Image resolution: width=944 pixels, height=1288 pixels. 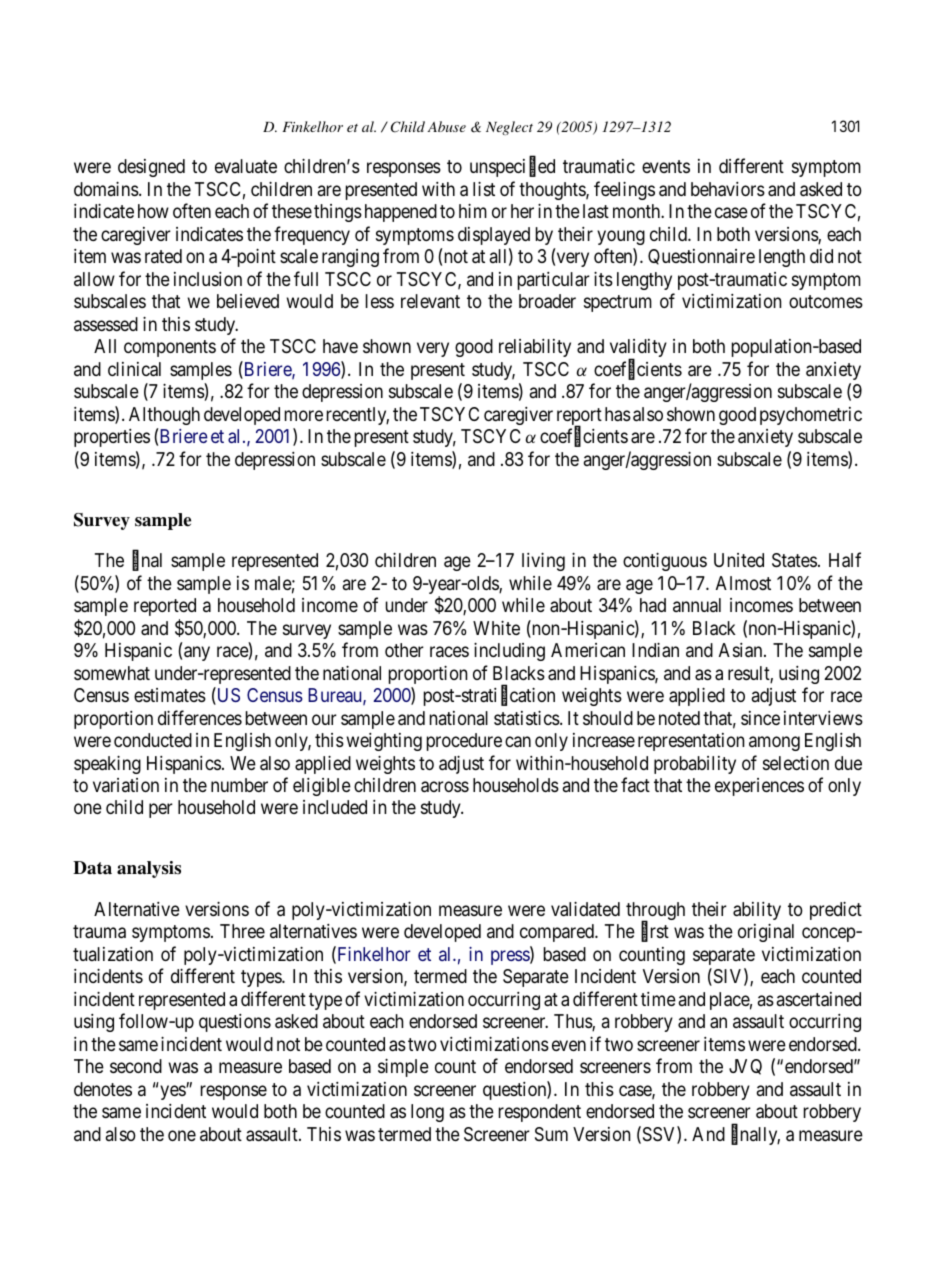 What do you see at coordinates (358, 416) in the screenshot?
I see `recently` at bounding box center [358, 416].
